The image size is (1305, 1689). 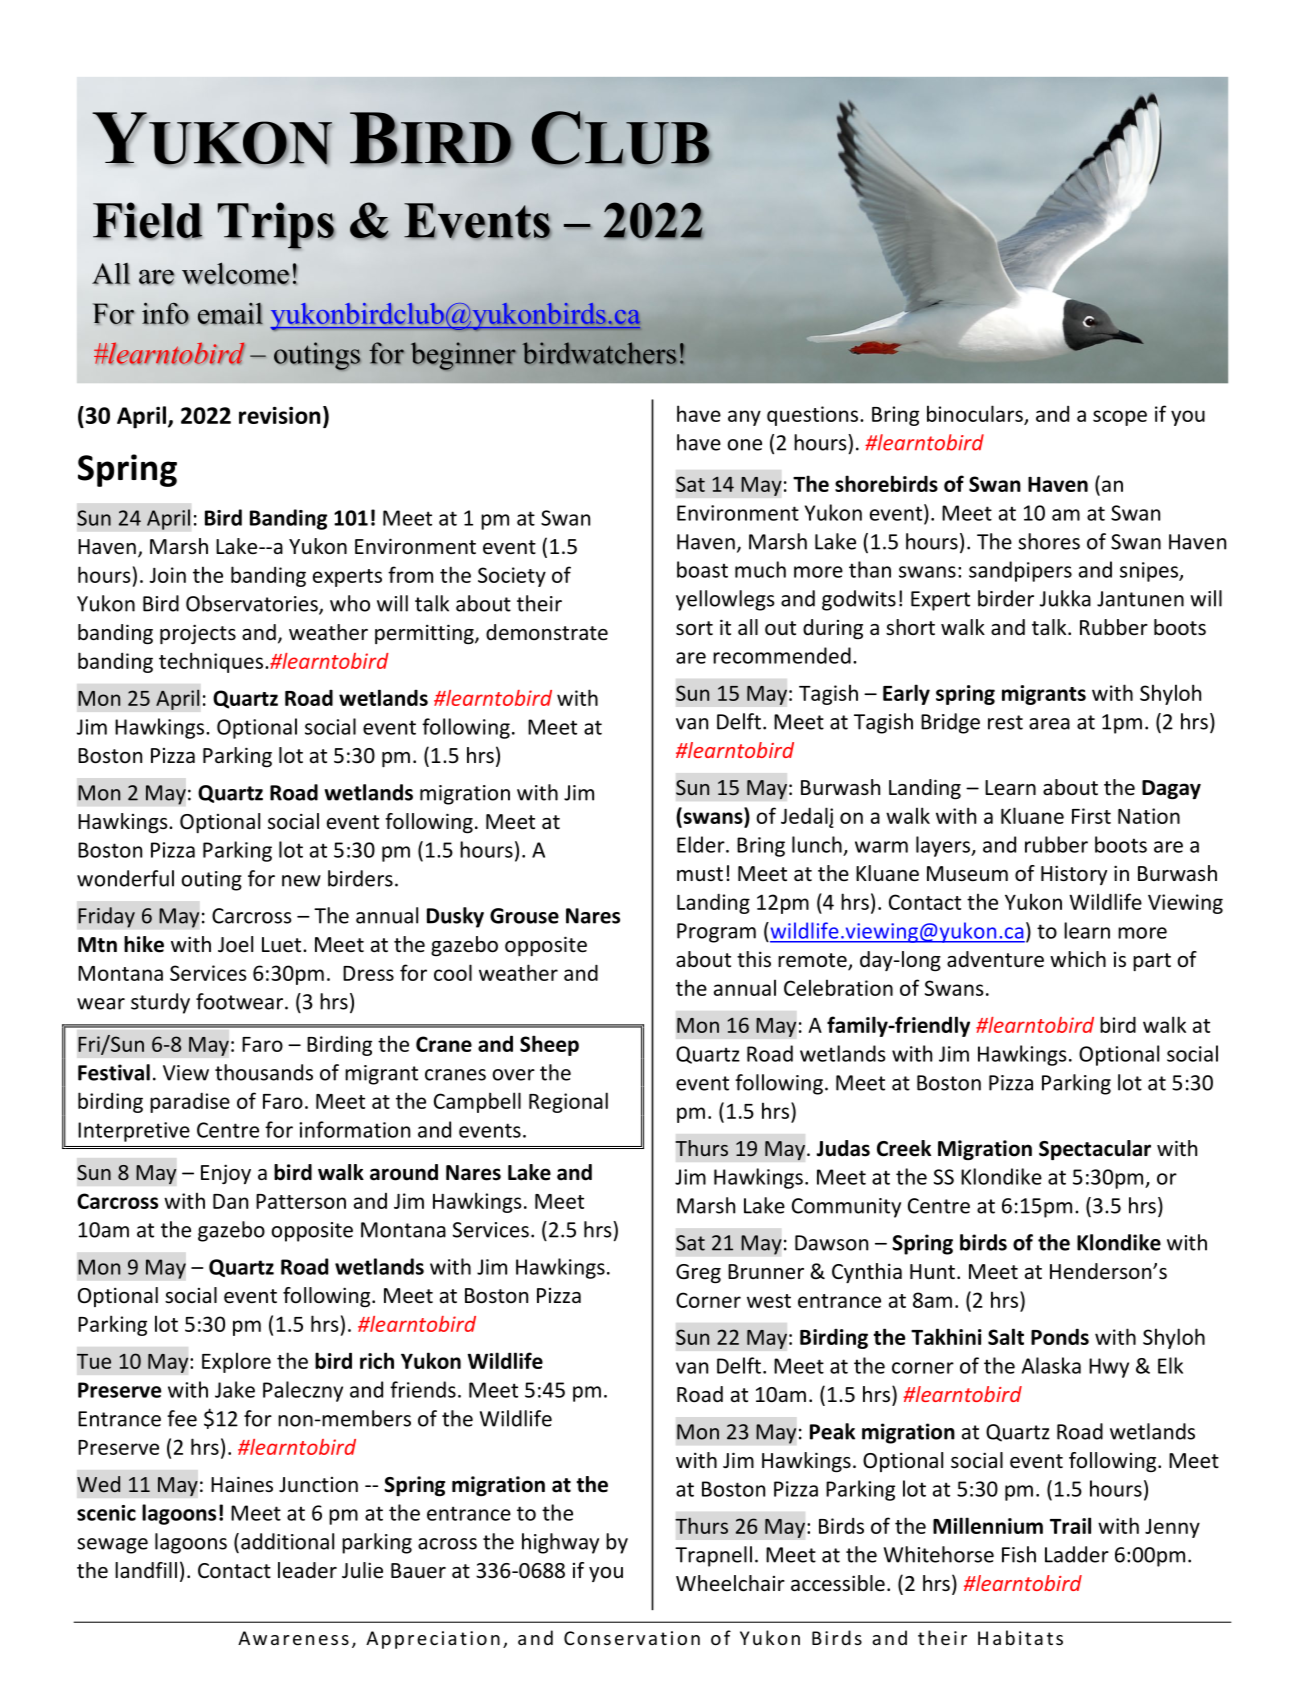 What do you see at coordinates (463, 356) in the document?
I see `beginner` at bounding box center [463, 356].
